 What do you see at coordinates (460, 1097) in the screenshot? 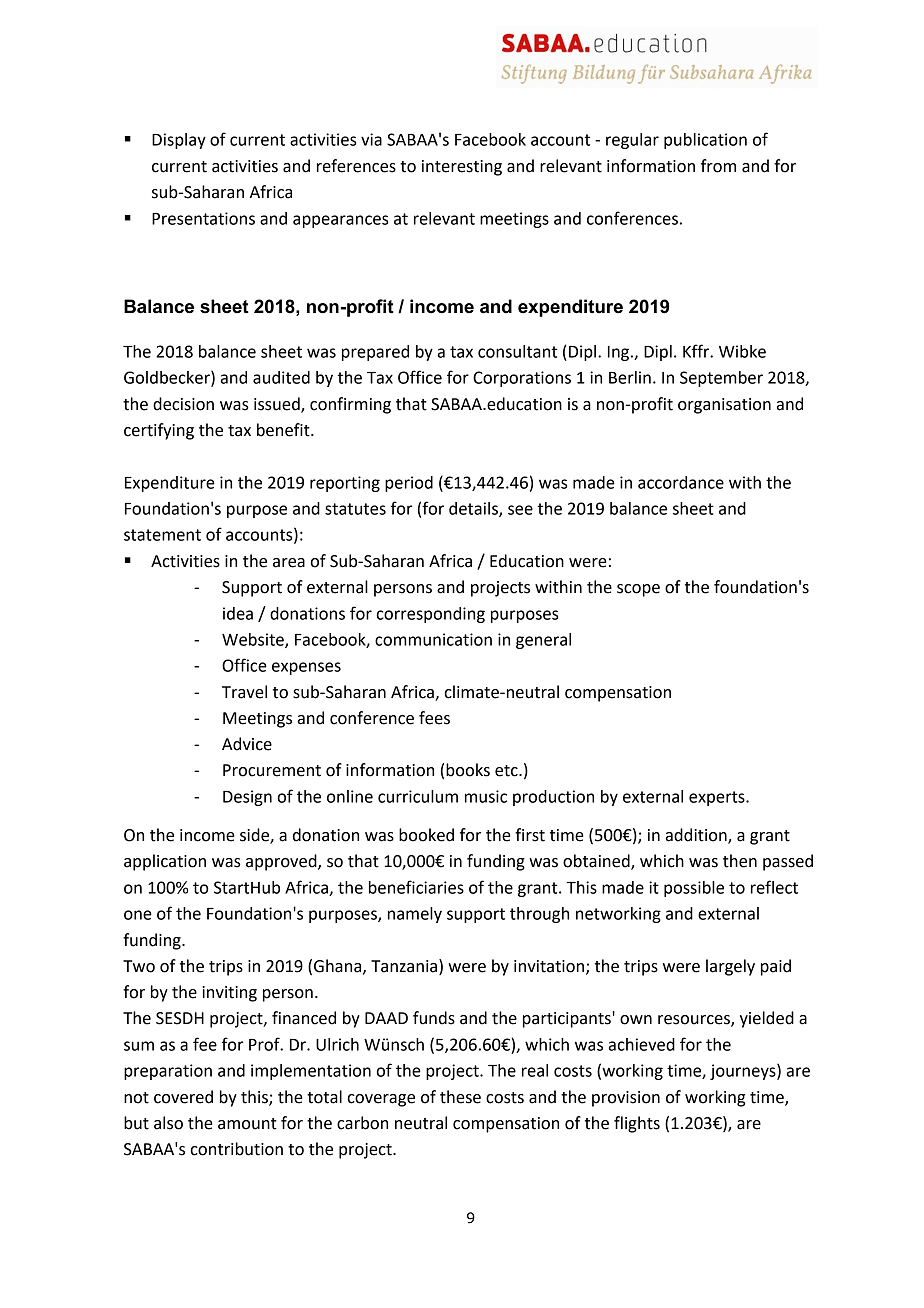
I see `these` at bounding box center [460, 1097].
